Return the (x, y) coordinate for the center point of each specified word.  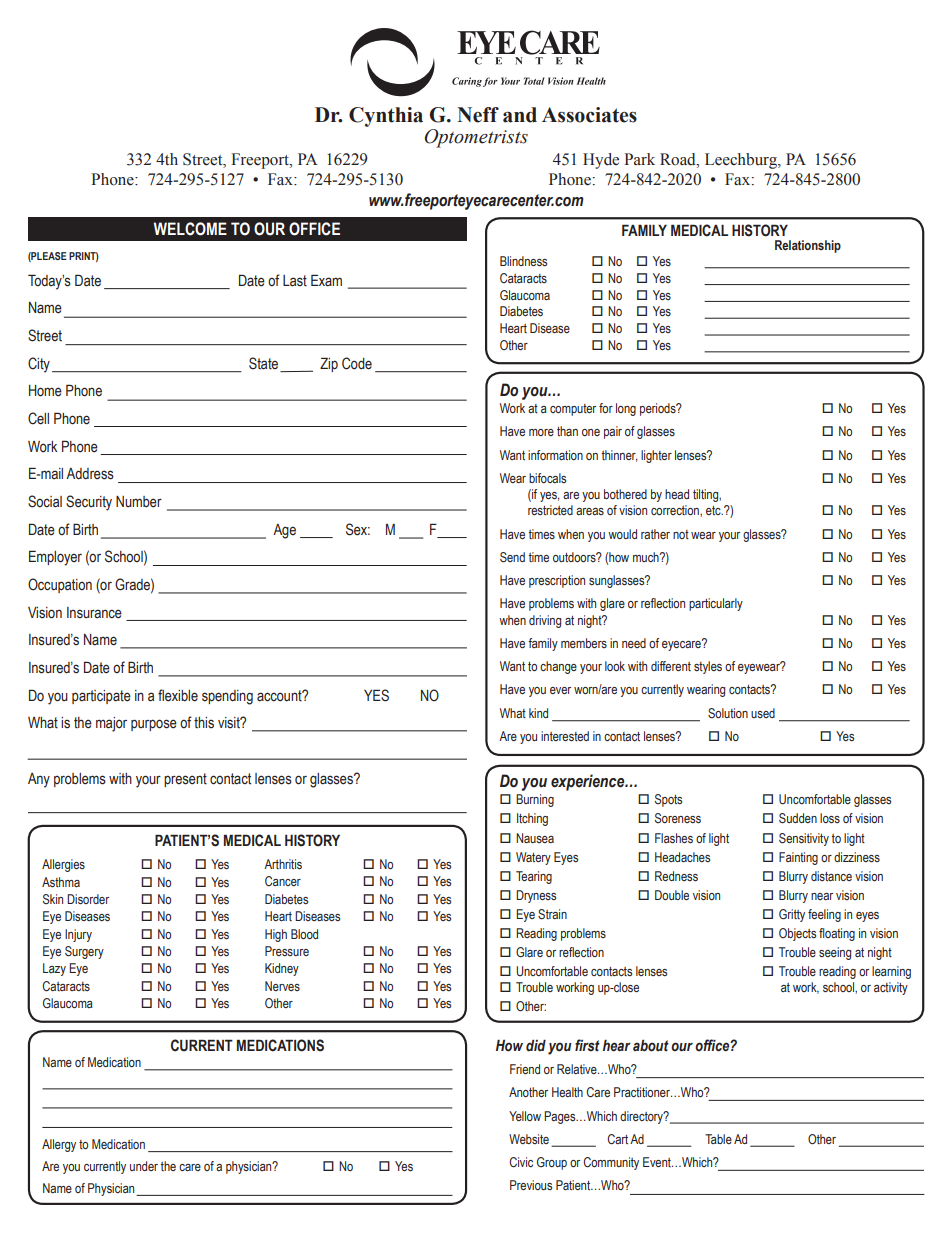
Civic (521, 1162)
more (541, 432)
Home (45, 391)
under (144, 1166)
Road (679, 159)
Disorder (88, 899)
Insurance (94, 613)
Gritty (792, 915)
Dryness (536, 896)
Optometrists (476, 138)
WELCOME (190, 229)
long (626, 409)
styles (708, 667)
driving (545, 621)
